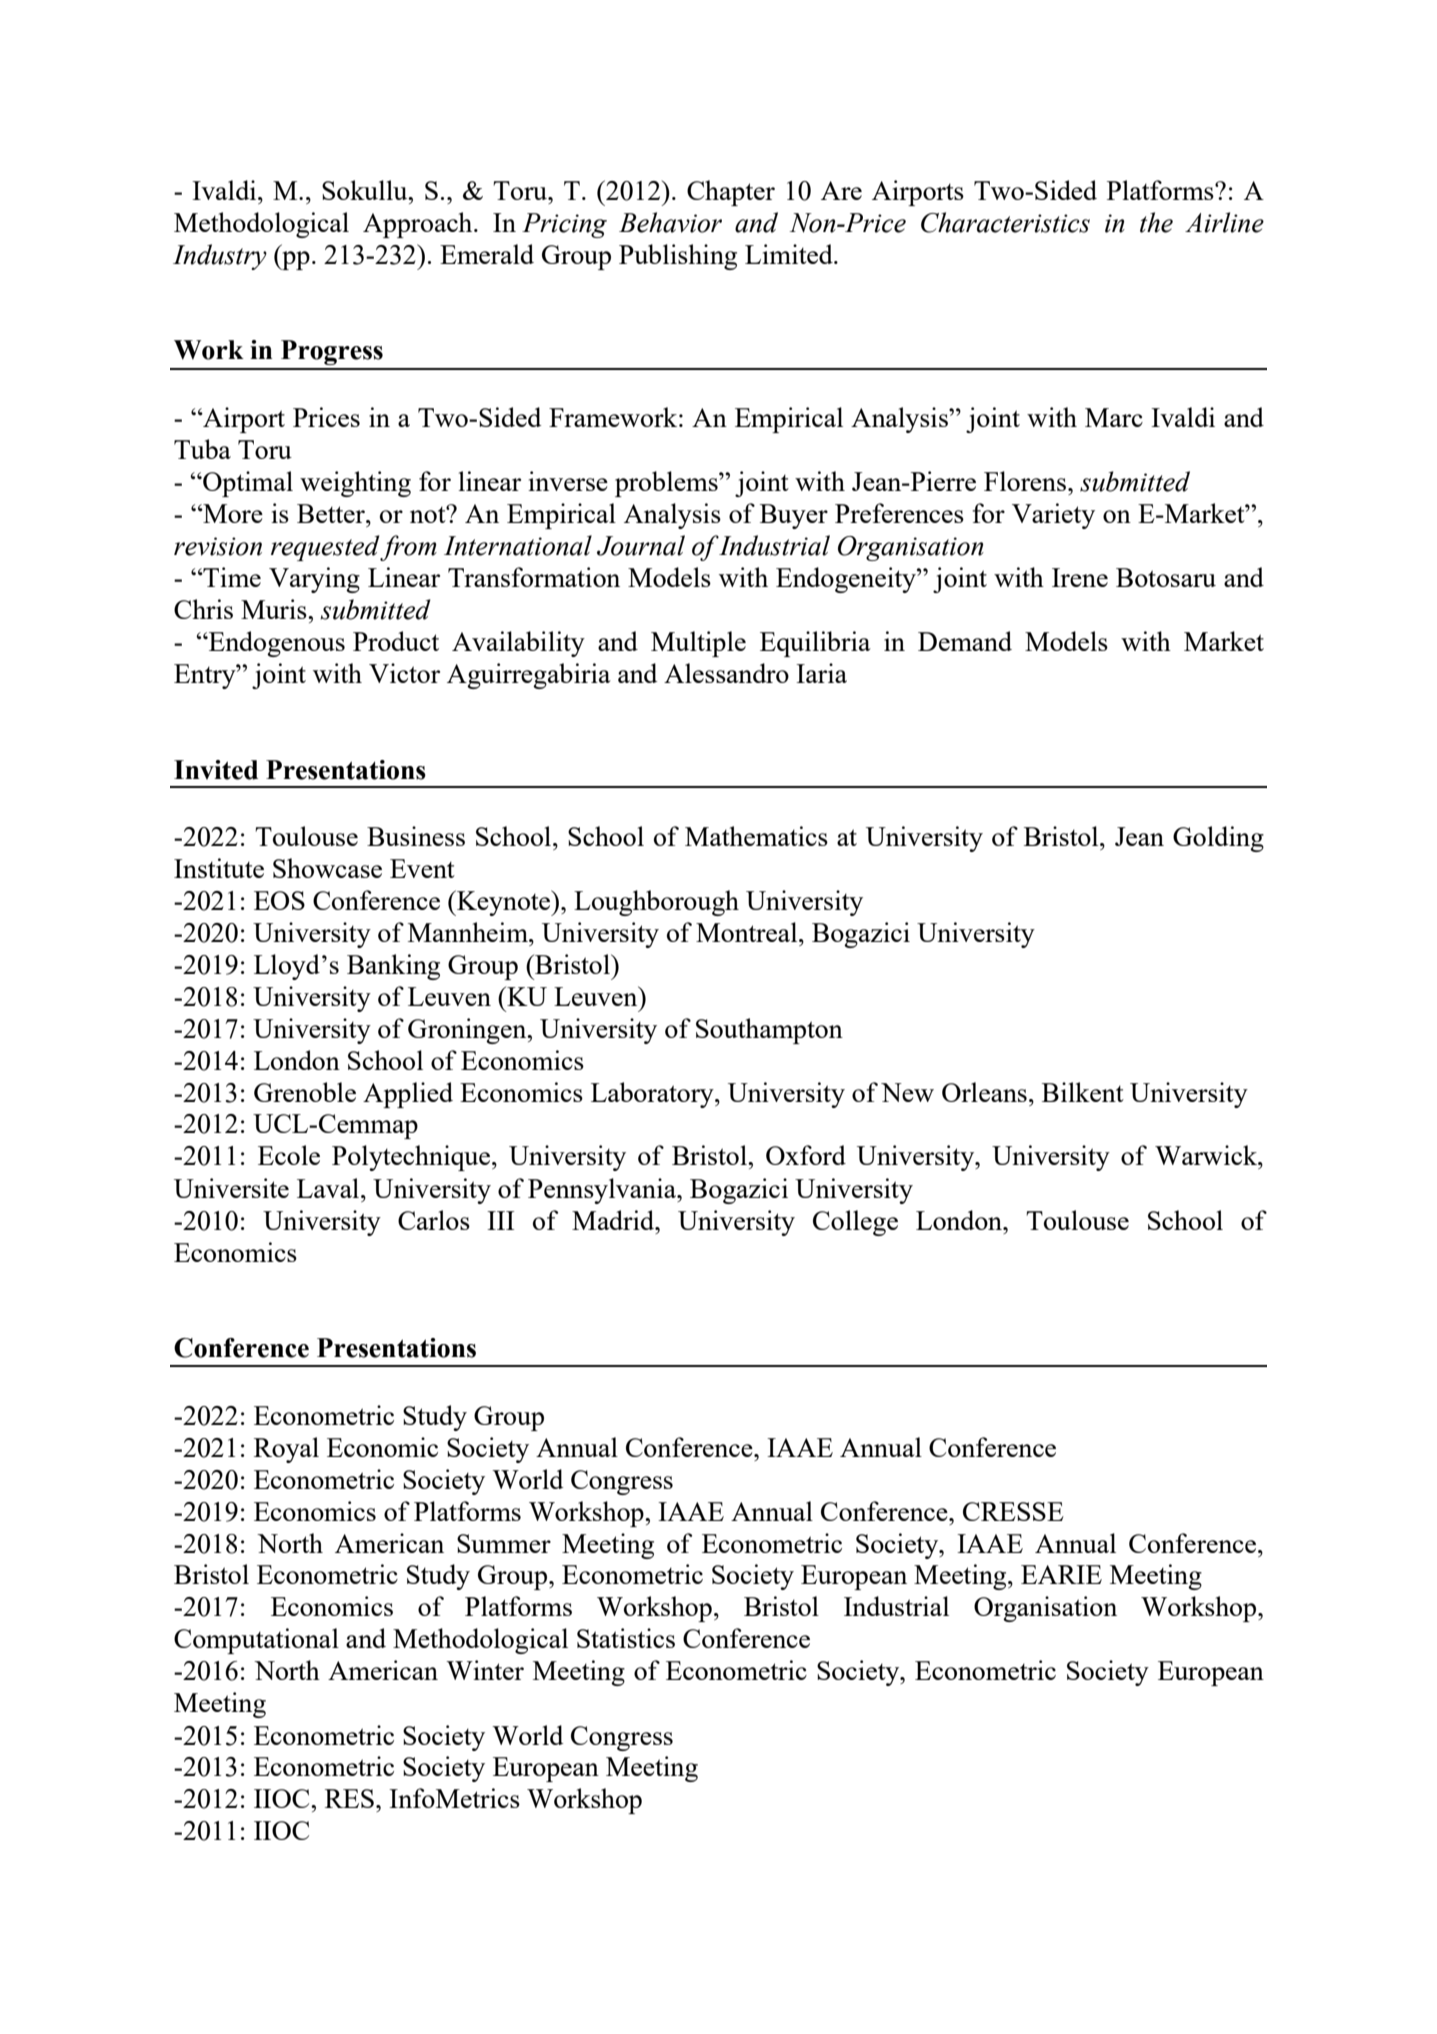 This page has height=2034, width=1437. Describe the element at coordinates (965, 641) in the page. I see `Demand` at that location.
